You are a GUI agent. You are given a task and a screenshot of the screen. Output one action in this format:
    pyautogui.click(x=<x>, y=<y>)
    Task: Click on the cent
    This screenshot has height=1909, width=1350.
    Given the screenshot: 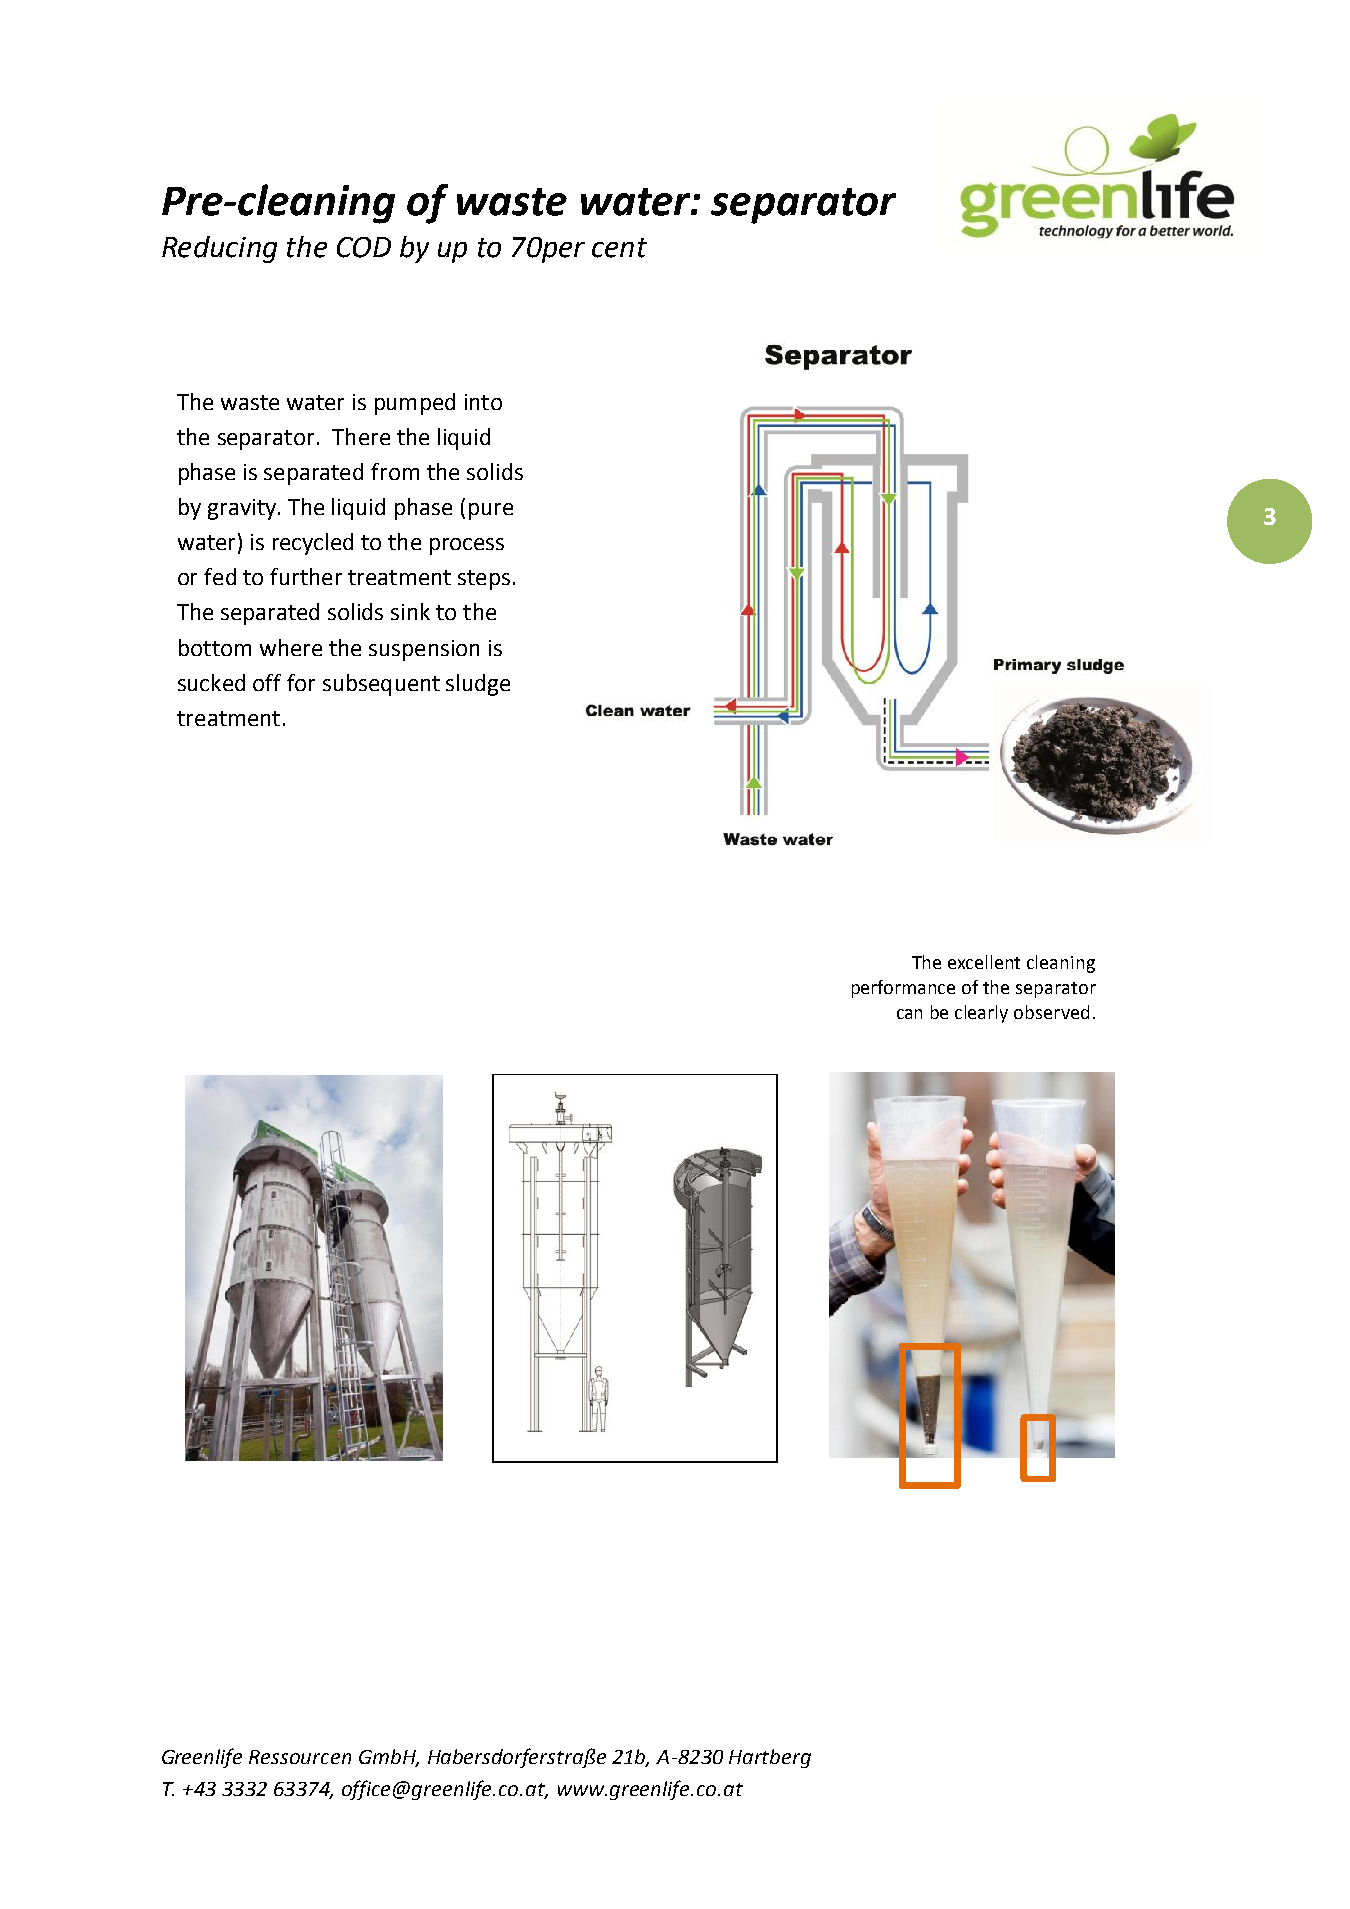 What is the action you would take?
    pyautogui.click(x=619, y=248)
